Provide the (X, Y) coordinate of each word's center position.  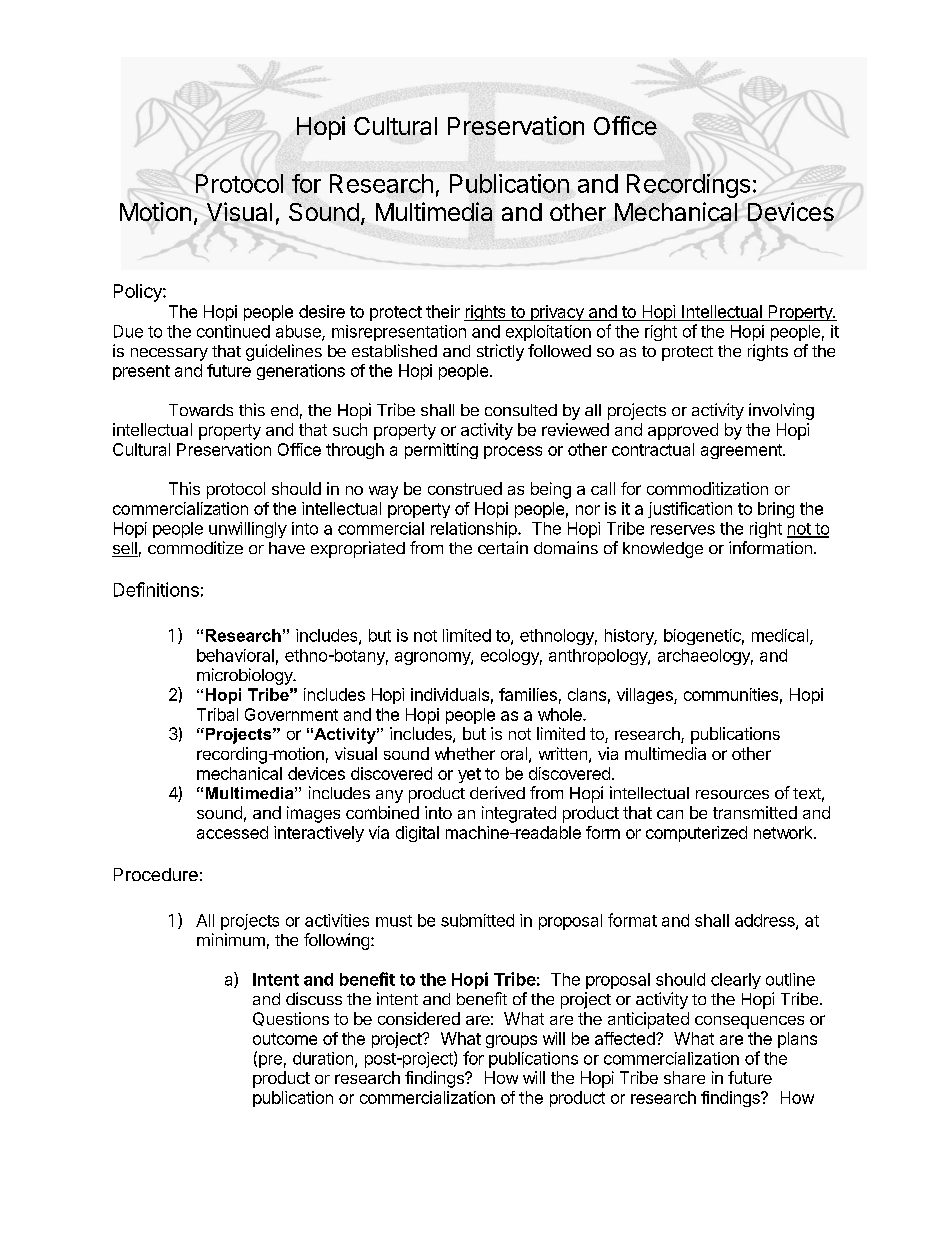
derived (497, 792)
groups (511, 1041)
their (443, 311)
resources (732, 794)
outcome (285, 1039)
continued (233, 331)
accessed (232, 832)
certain (503, 547)
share (684, 1077)
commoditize (195, 547)
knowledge (663, 550)
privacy (557, 313)
